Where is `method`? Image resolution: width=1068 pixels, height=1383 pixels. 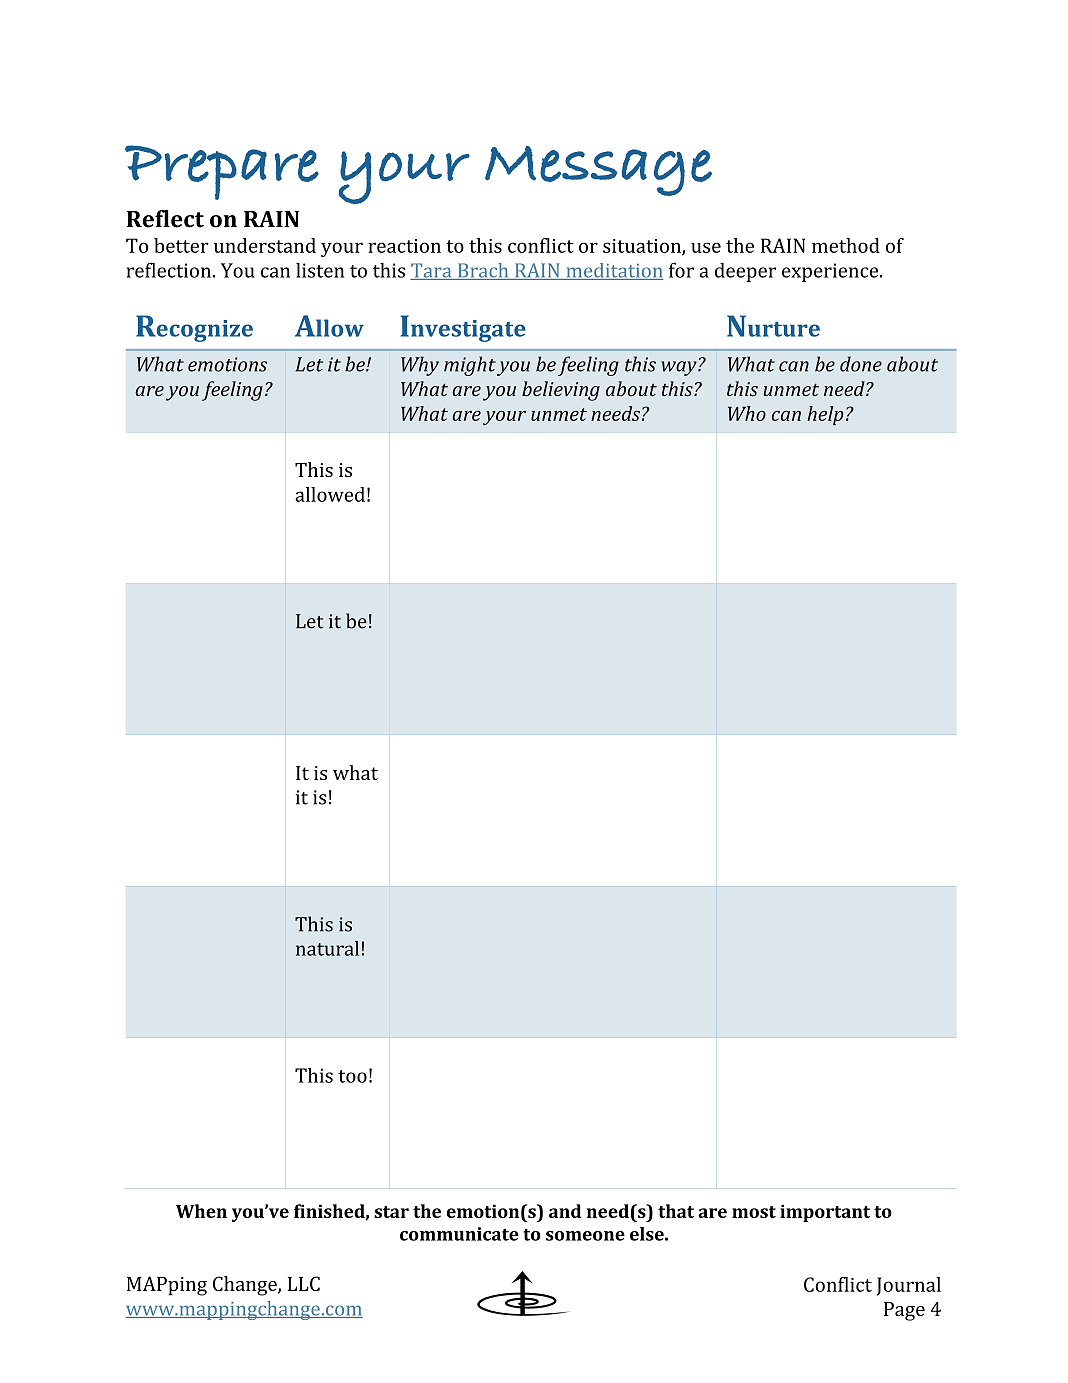 method is located at coordinates (846, 245).
